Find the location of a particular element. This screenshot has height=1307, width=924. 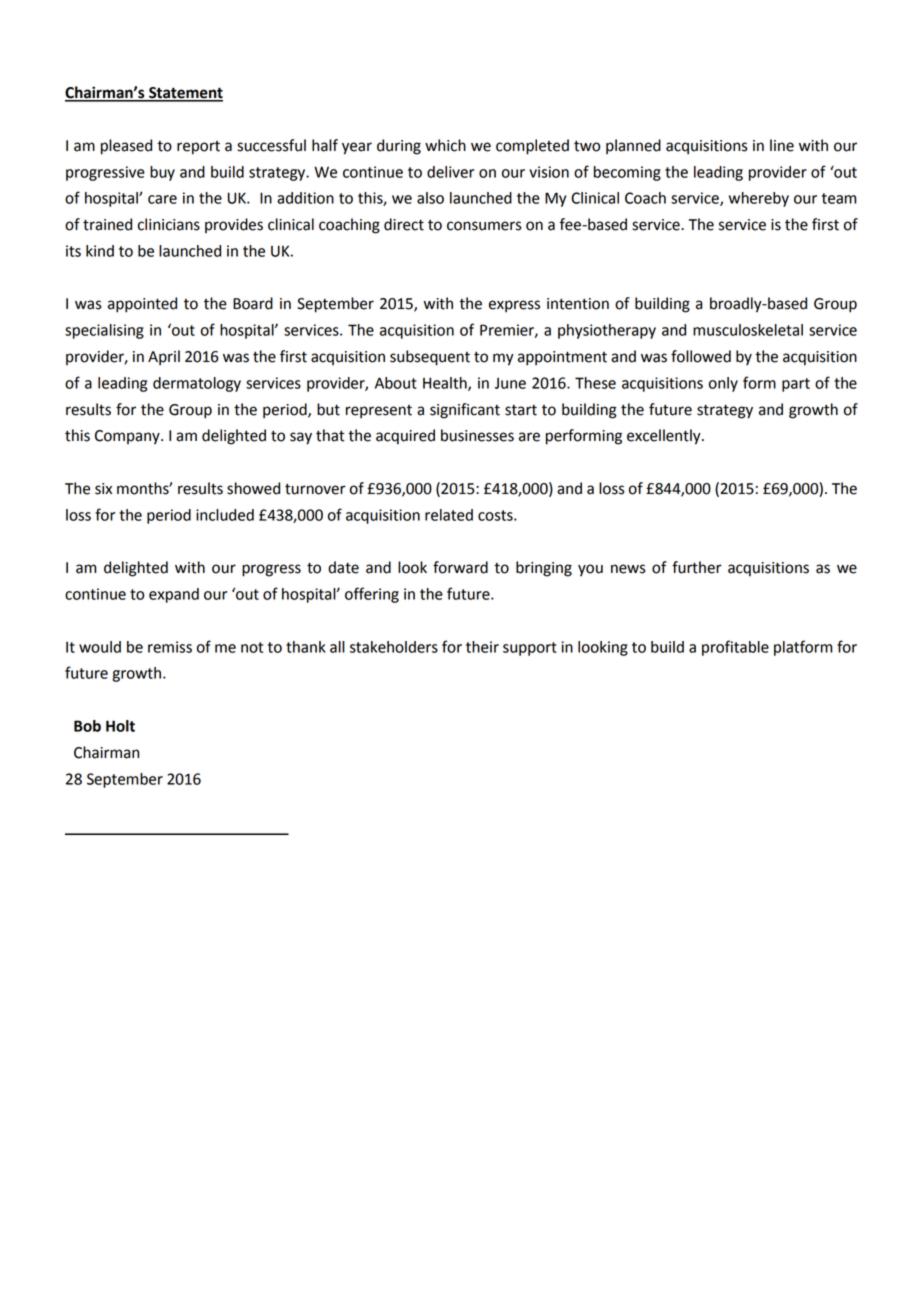

line is located at coordinates (782, 145).
